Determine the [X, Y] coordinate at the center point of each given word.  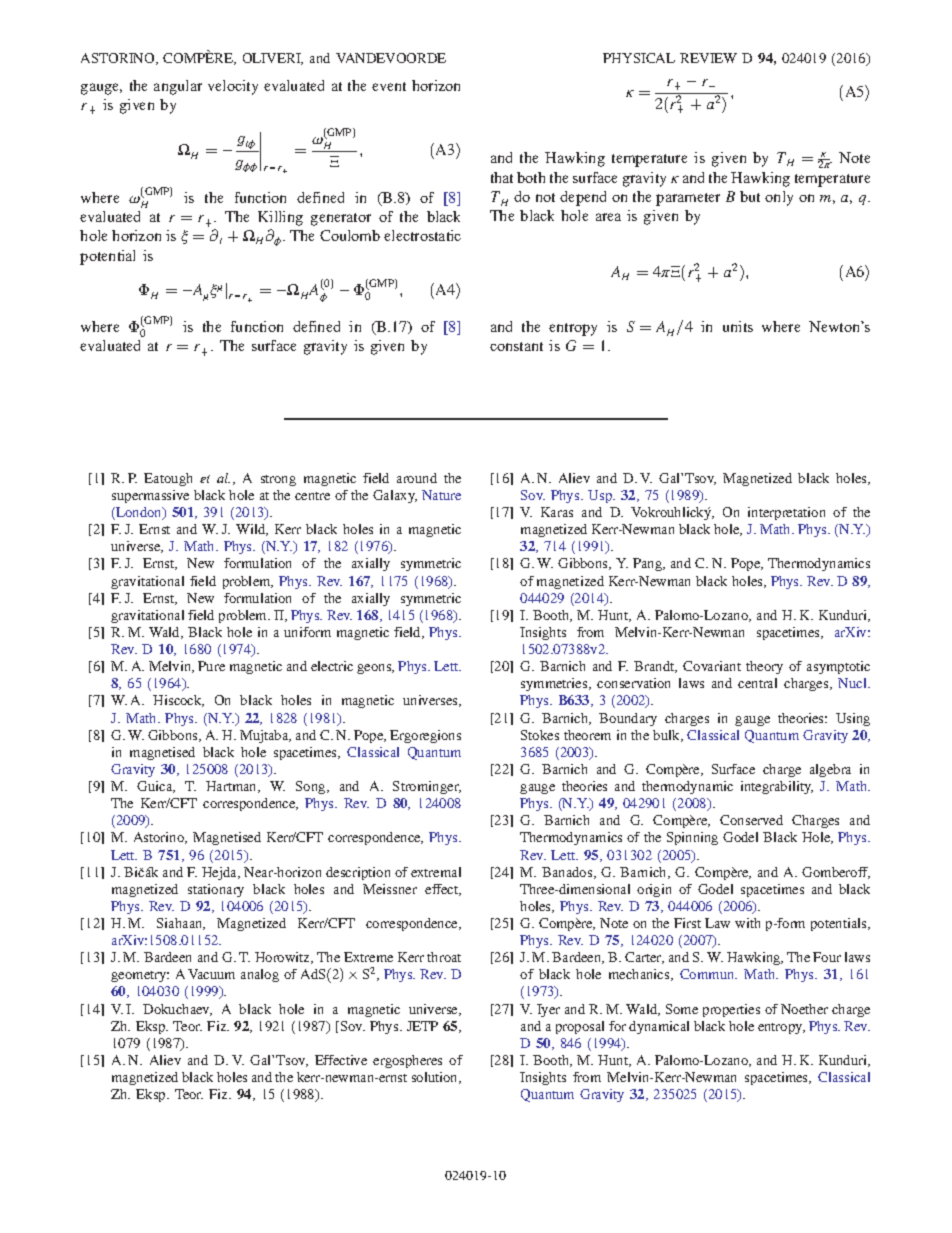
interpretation [786, 513]
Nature [441, 495]
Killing [280, 218]
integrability [777, 787]
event [389, 86]
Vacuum [211, 974]
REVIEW [708, 58]
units [738, 326]
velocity [233, 87]
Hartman [233, 787]
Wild [252, 530]
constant [516, 346]
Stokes [540, 735]
